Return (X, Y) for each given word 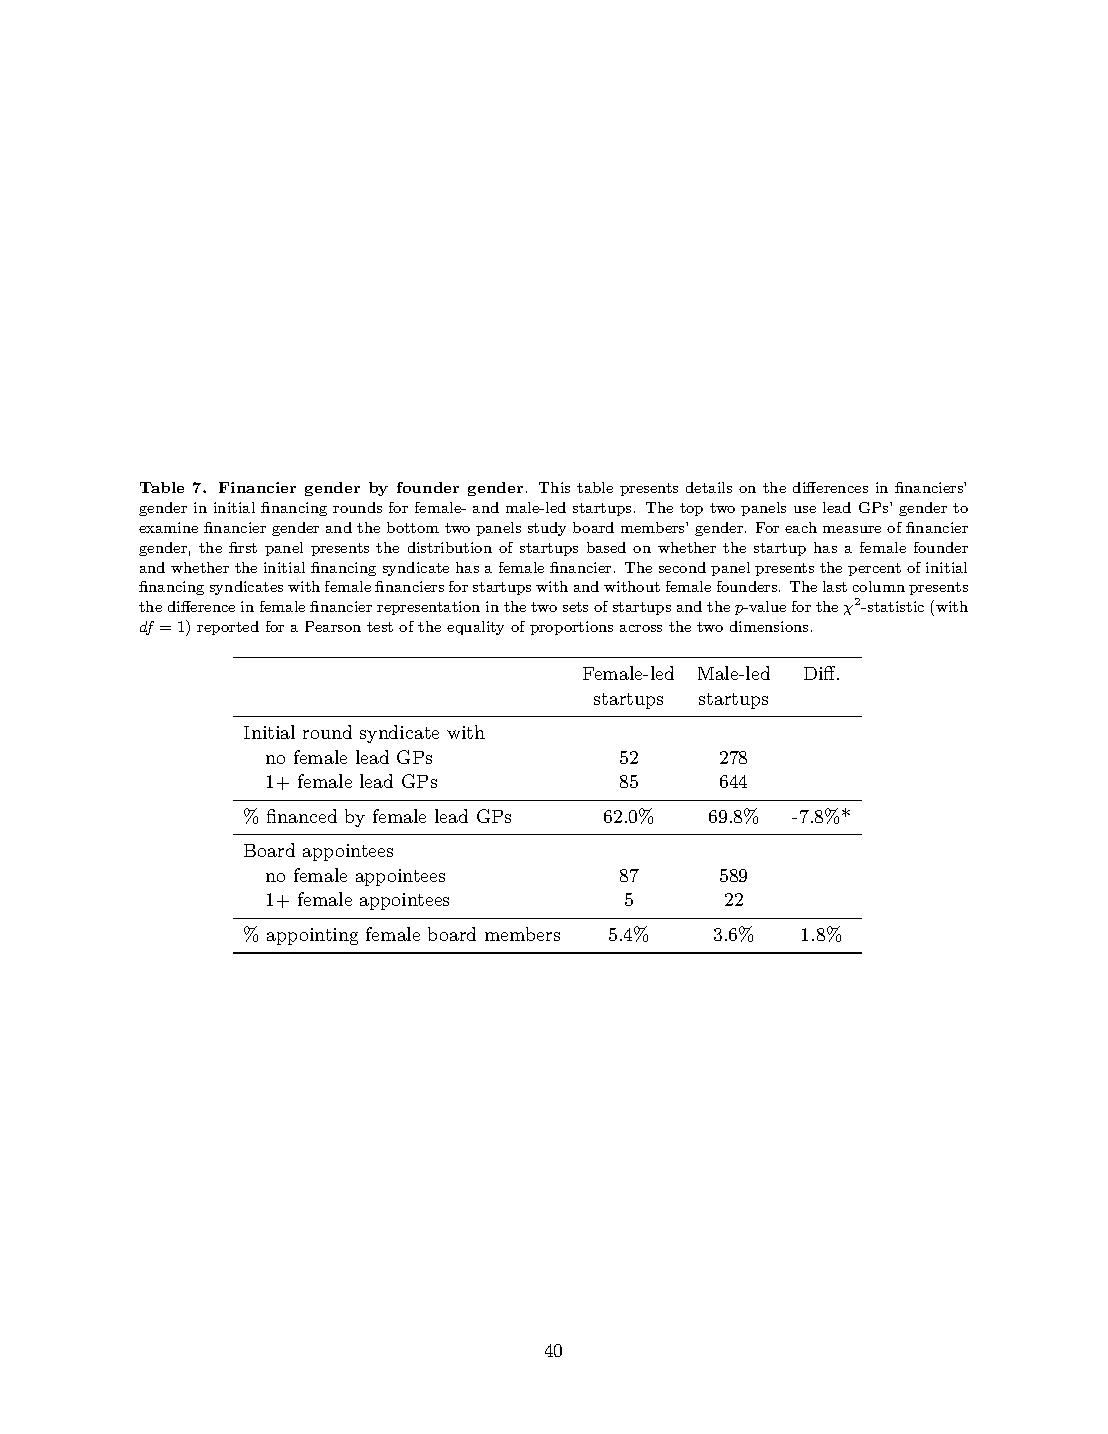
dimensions (769, 626)
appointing (312, 936)
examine (168, 527)
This (554, 487)
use (805, 509)
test (380, 627)
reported (228, 628)
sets (575, 607)
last (835, 586)
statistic (896, 606)
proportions (571, 628)
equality (475, 628)
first (243, 547)
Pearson (333, 626)
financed (302, 816)
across (641, 628)
